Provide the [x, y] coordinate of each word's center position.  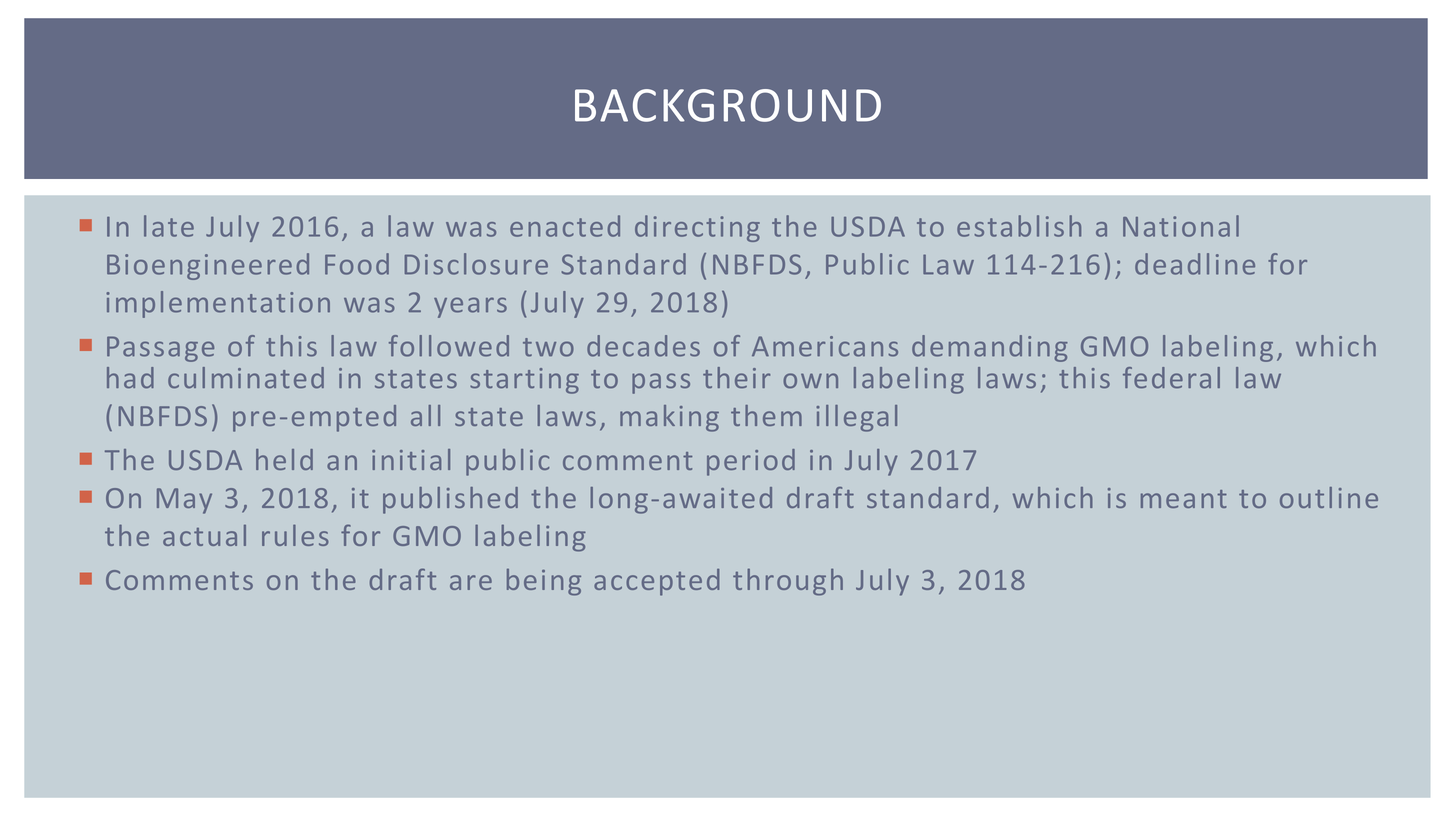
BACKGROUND [728, 105]
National [1181, 226]
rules [295, 535]
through [788, 582]
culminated [246, 378]
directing [697, 228]
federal [1171, 378]
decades [643, 346]
